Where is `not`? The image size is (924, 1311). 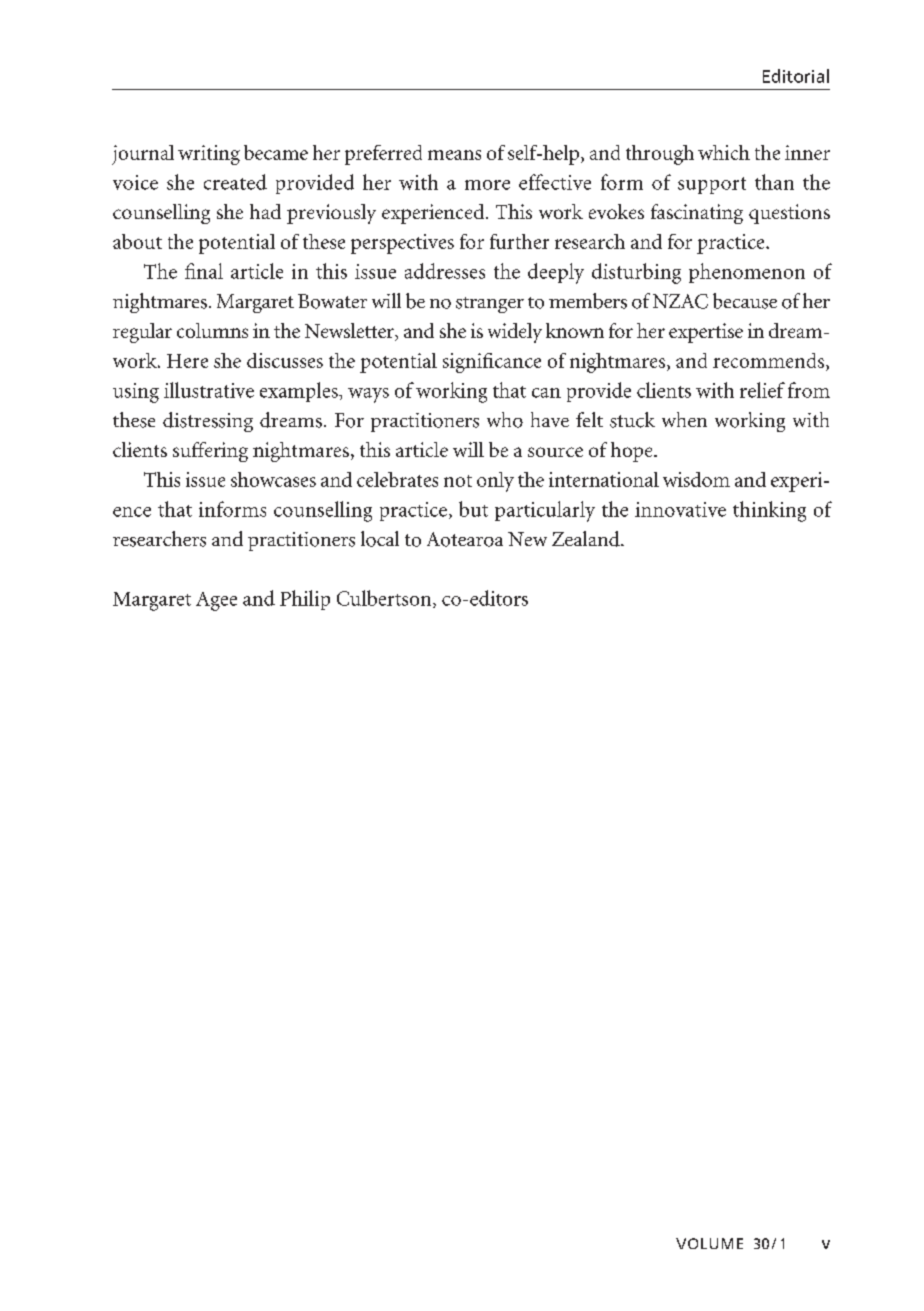
not is located at coordinates (458, 481).
